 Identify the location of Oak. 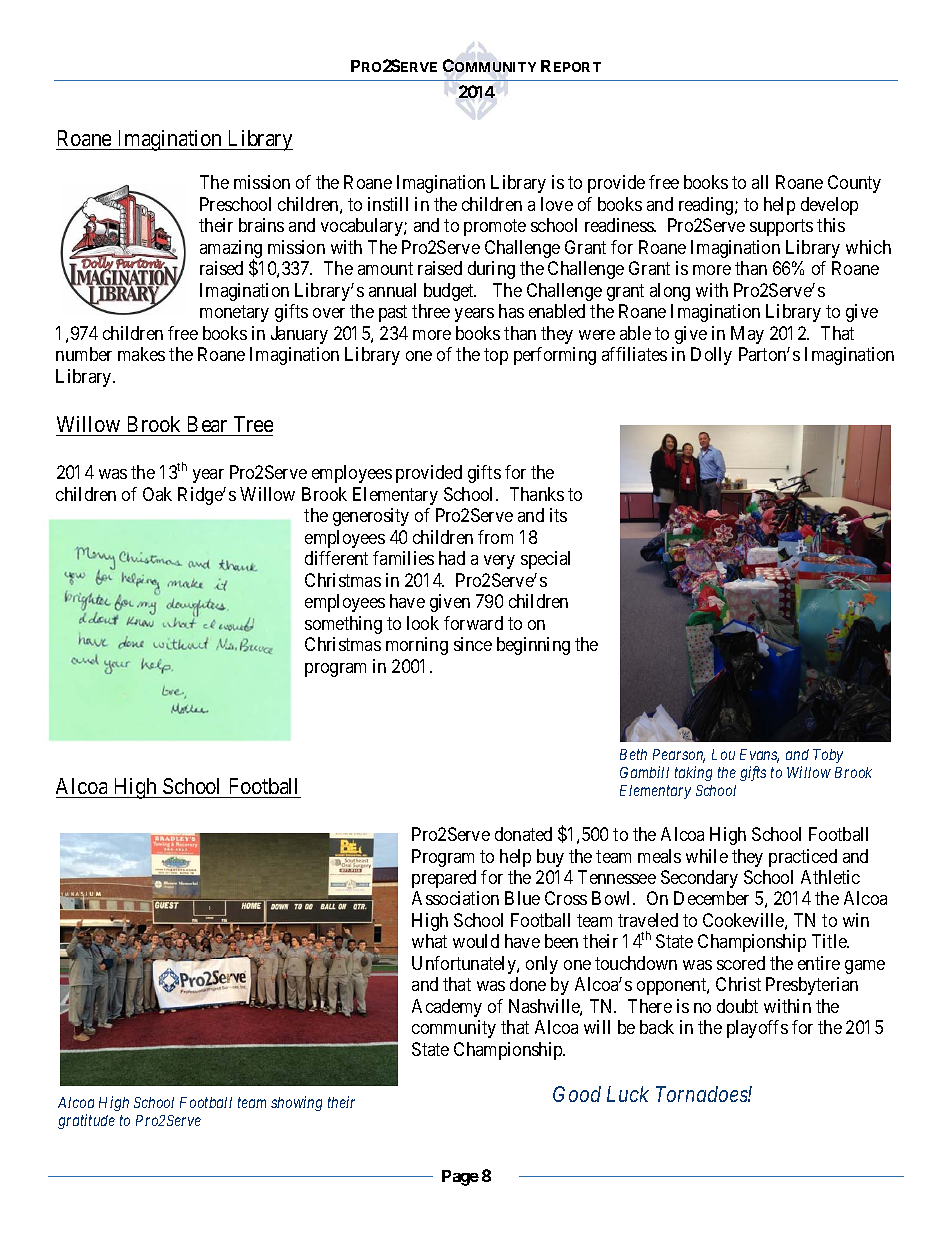
(157, 494).
